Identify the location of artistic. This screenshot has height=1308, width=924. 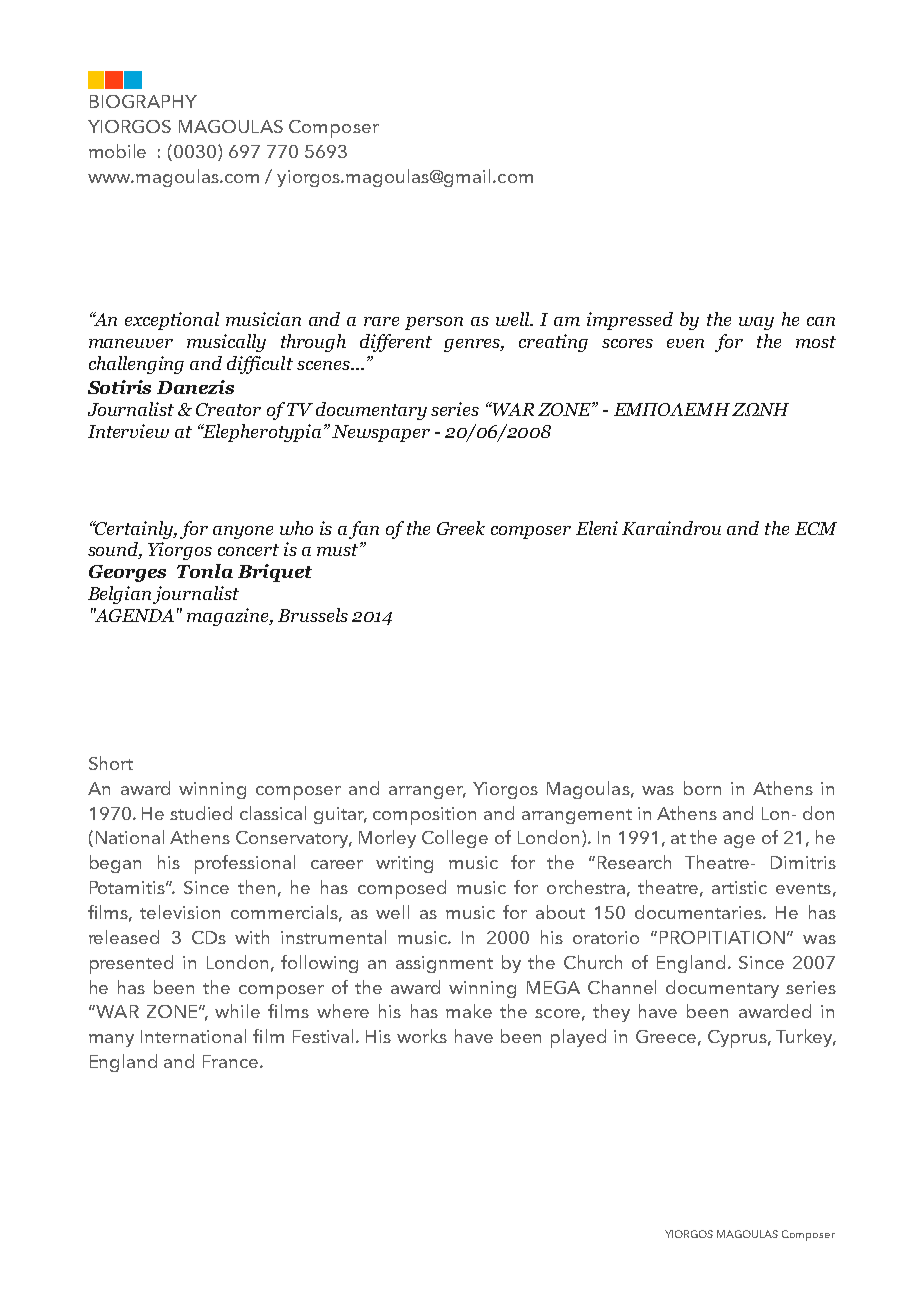
(739, 887).
